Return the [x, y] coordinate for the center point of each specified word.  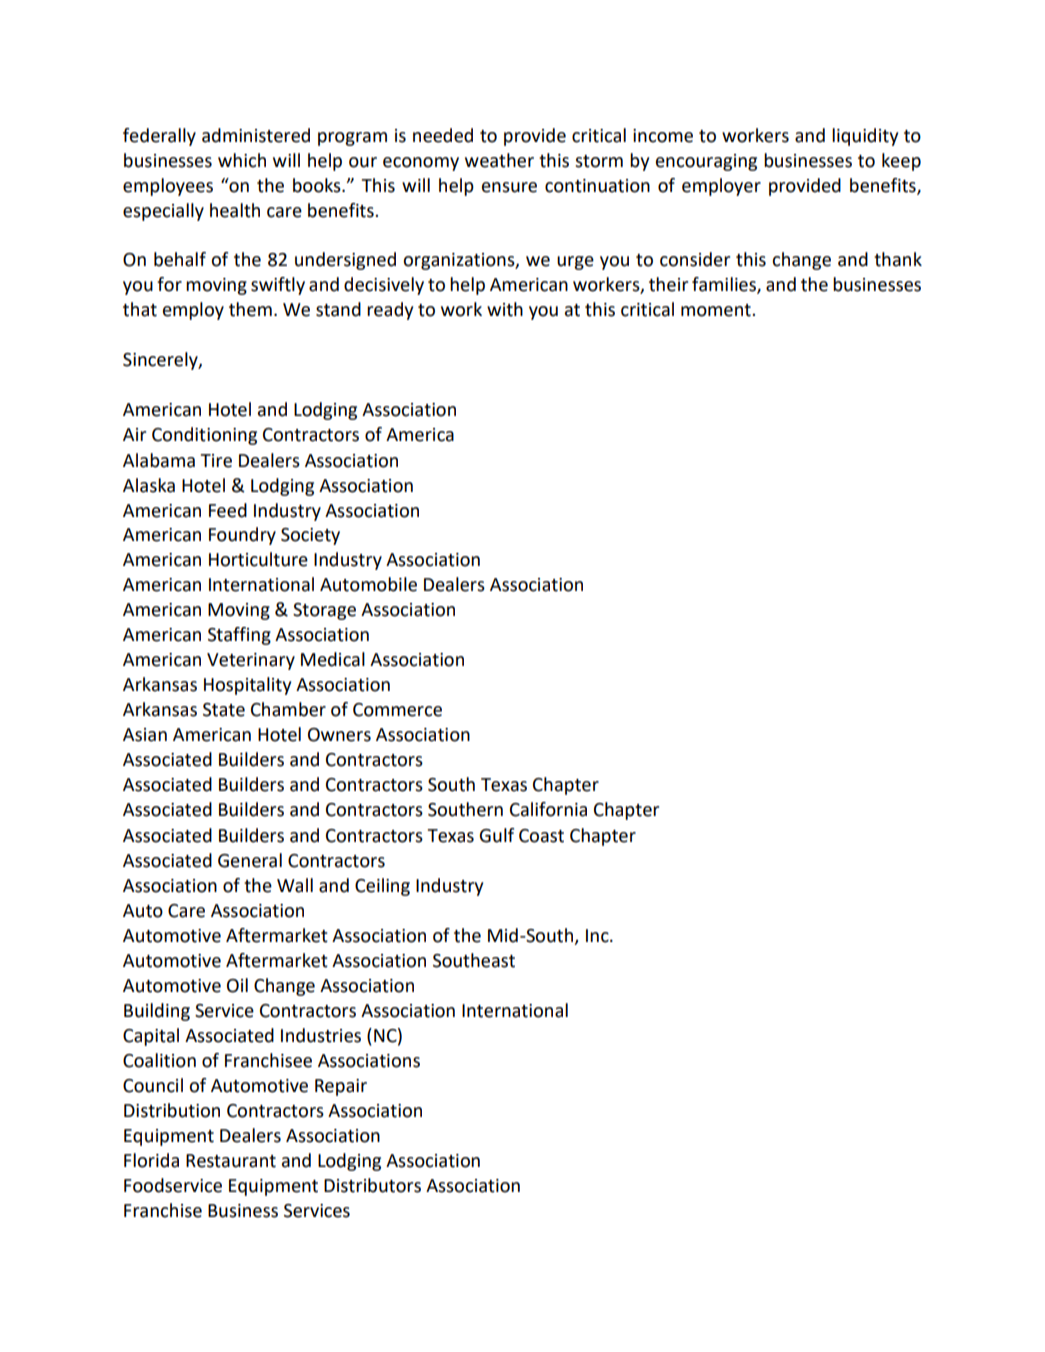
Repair [341, 1087]
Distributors [372, 1185]
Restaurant [231, 1161]
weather [499, 160]
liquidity [865, 137]
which [242, 160]
